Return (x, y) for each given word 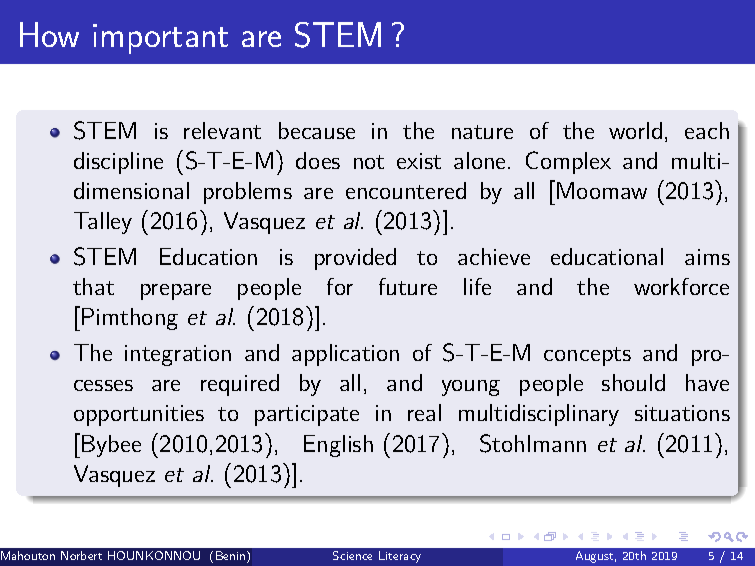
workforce (681, 286)
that (93, 286)
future (408, 286)
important (160, 39)
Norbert (81, 555)
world (635, 130)
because (317, 130)
